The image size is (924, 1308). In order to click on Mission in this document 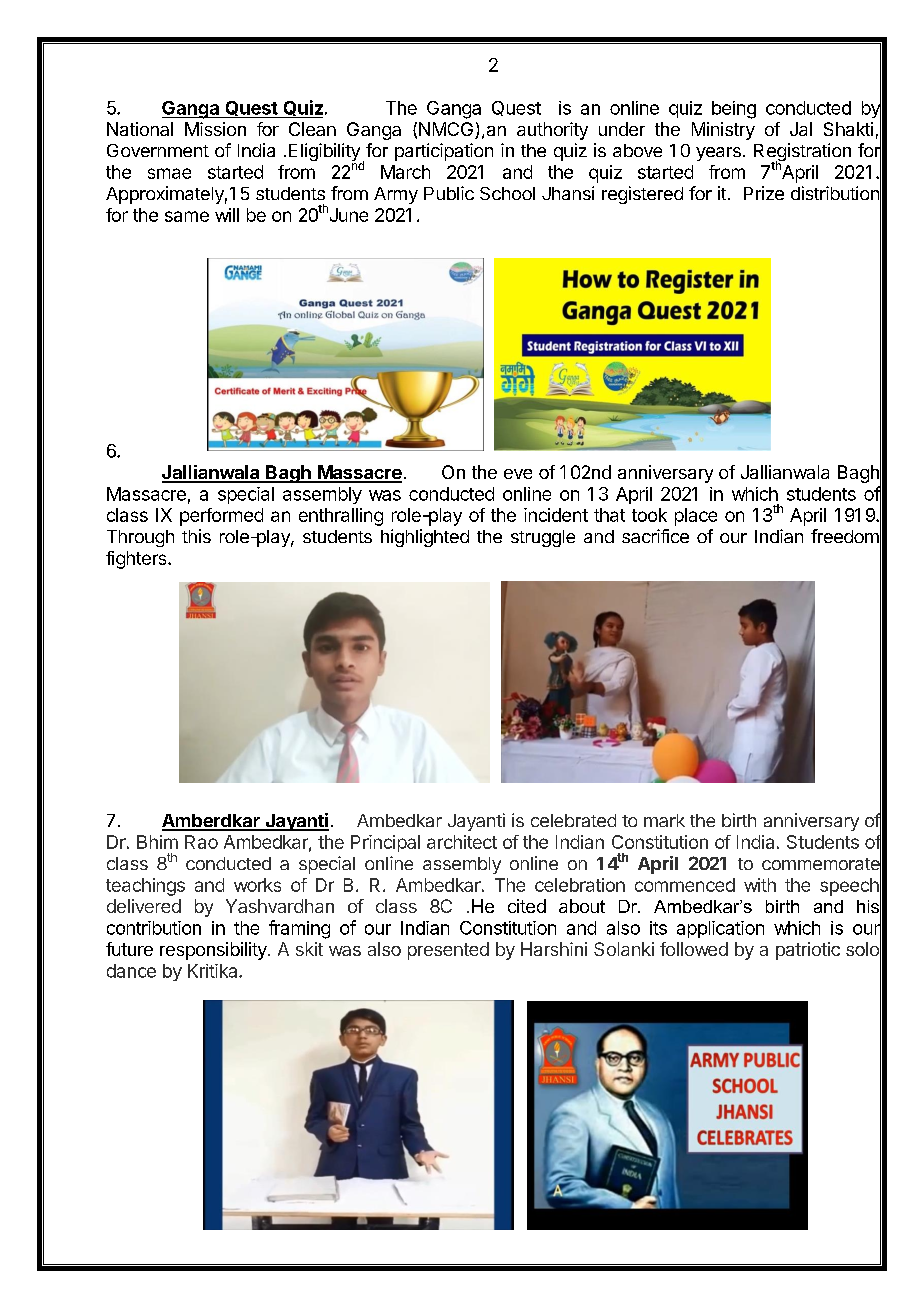, I will do `click(215, 129)`.
